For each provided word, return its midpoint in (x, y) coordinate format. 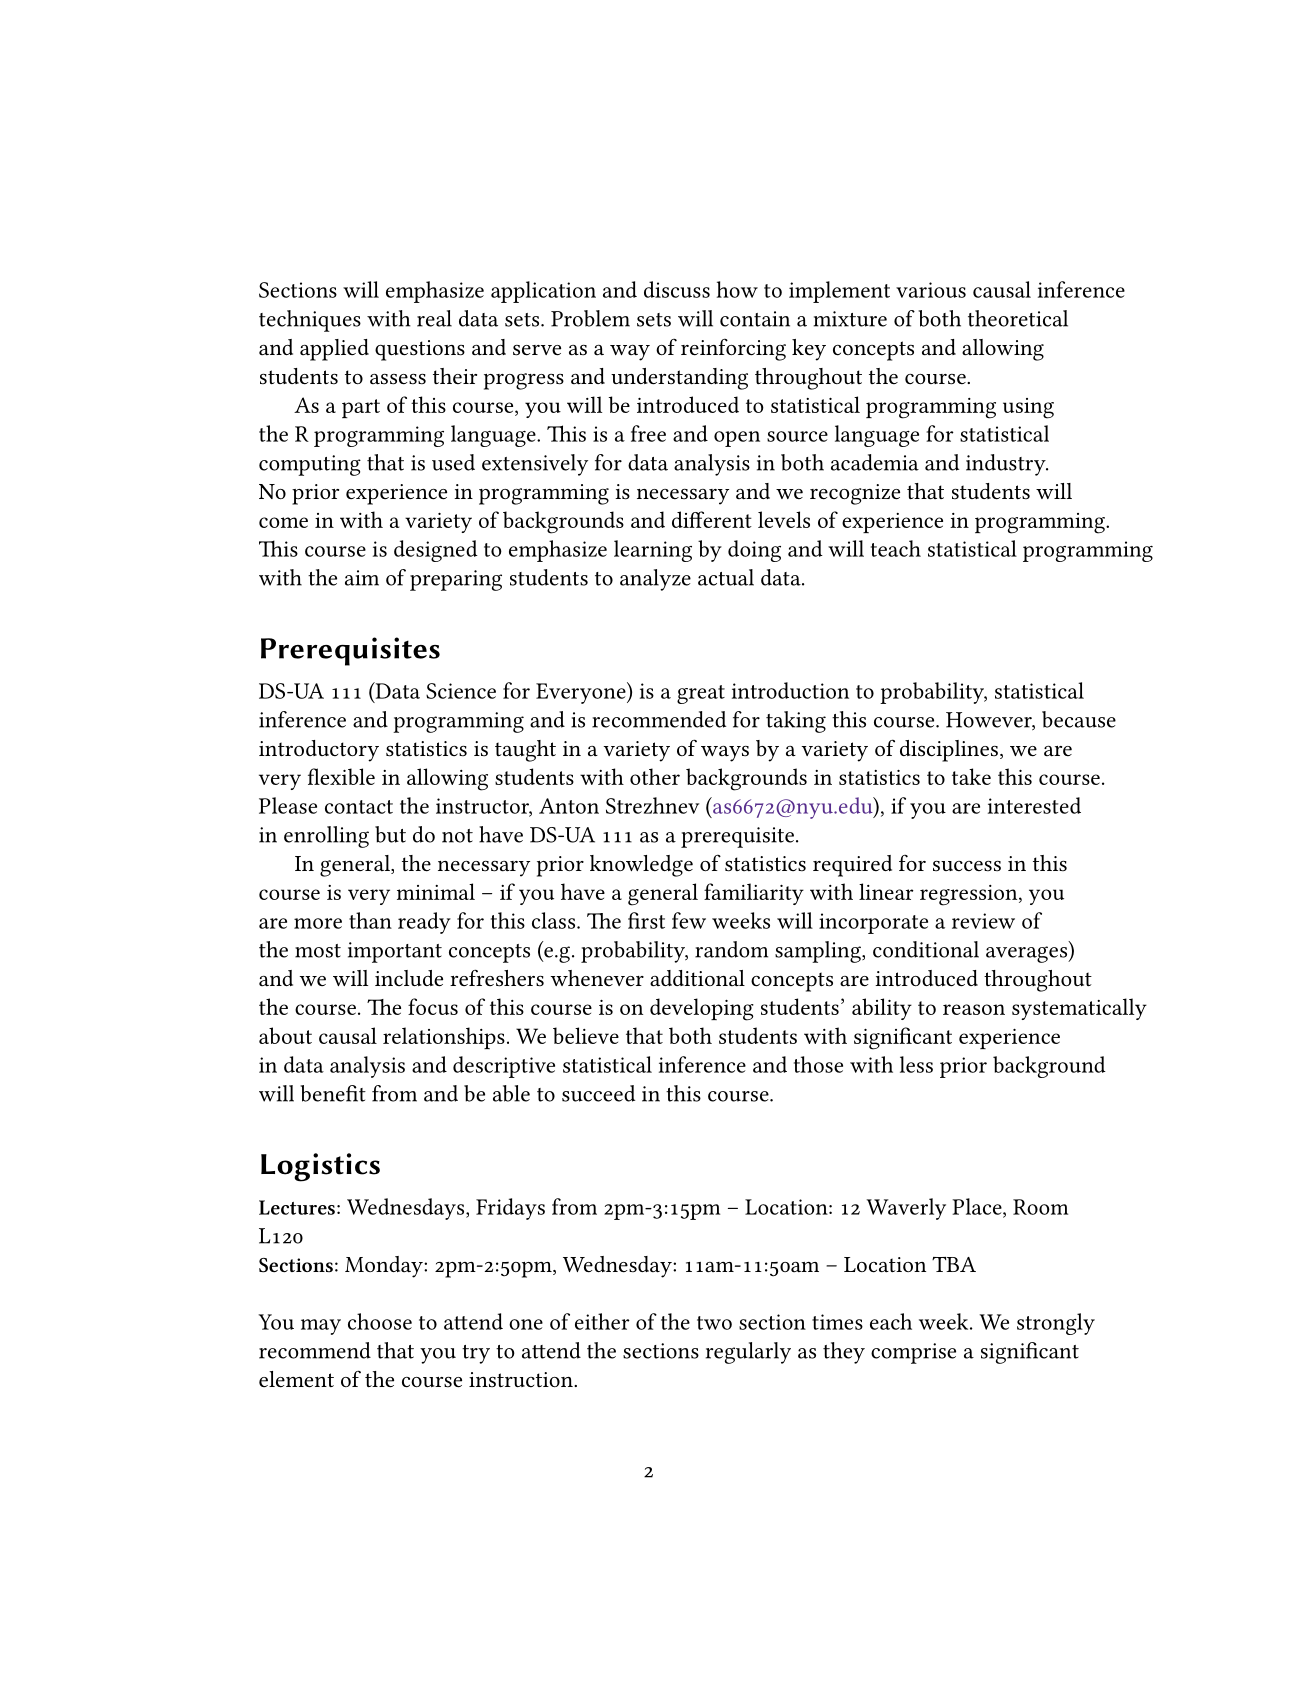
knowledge (641, 866)
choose (380, 1321)
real (434, 318)
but (390, 834)
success (967, 866)
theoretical (1018, 318)
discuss (677, 289)
